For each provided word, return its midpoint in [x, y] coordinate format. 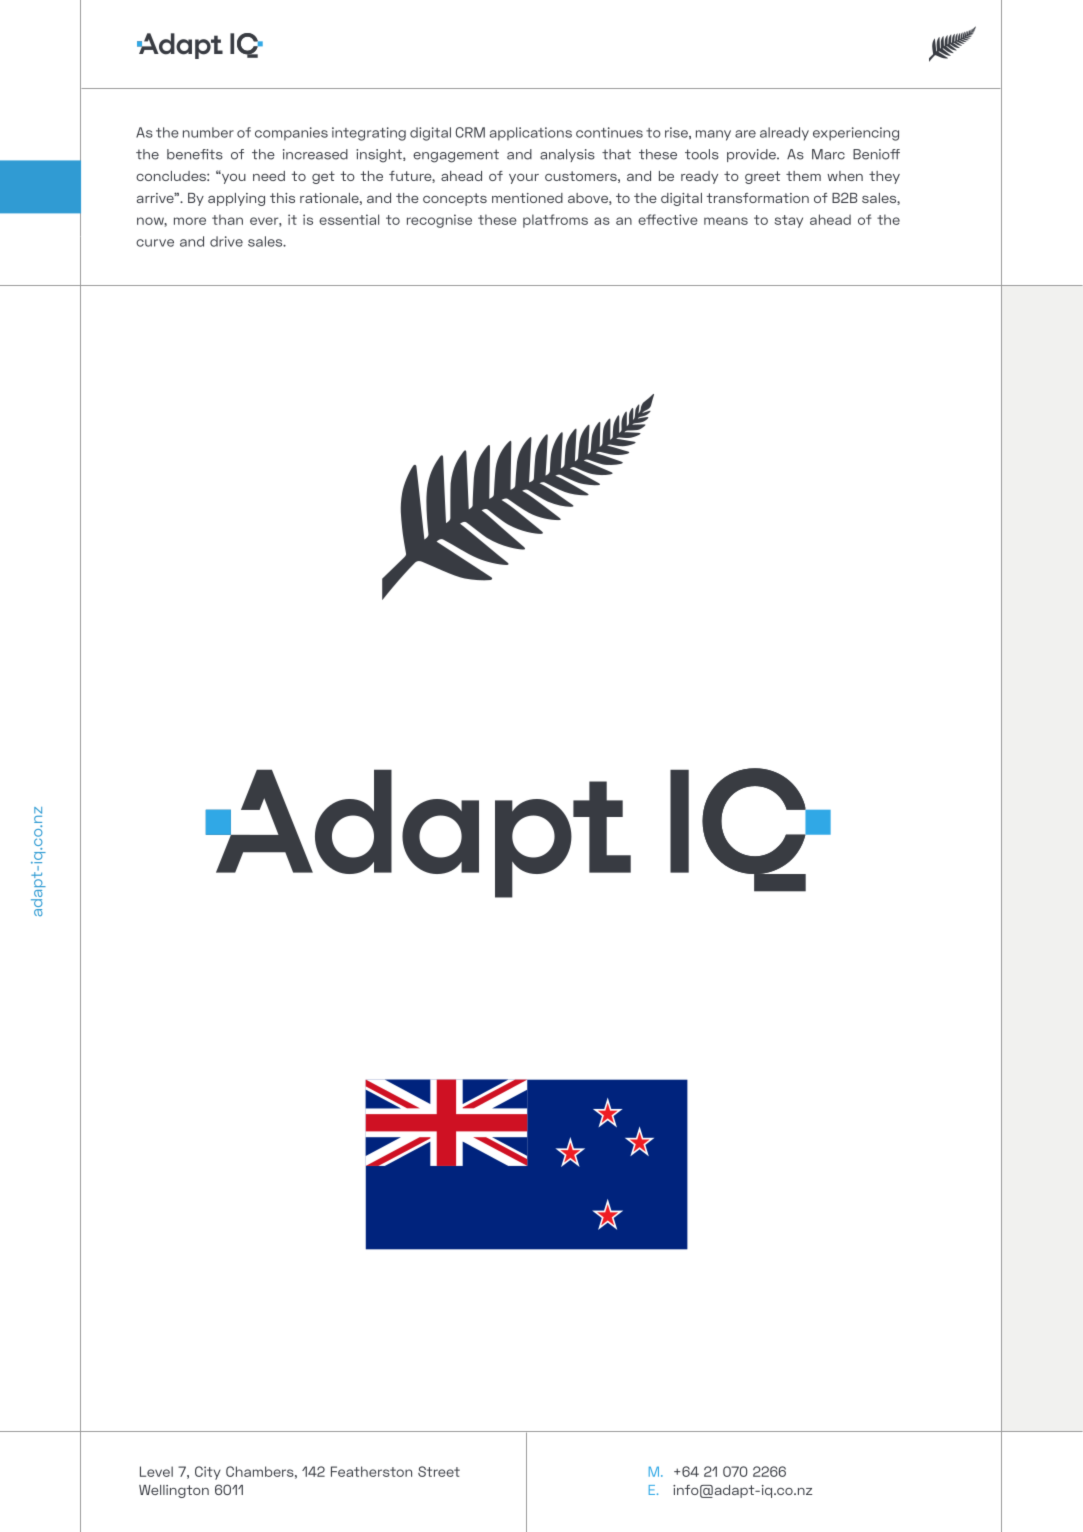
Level [156, 1471]
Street [439, 1471]
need [269, 176]
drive [226, 241]
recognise [439, 221]
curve [155, 243]
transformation [757, 198]
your [524, 178]
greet [762, 177]
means [726, 221]
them [803, 176]
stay [788, 221]
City [208, 1473]
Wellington [174, 1491]
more [190, 221]
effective [668, 219]
